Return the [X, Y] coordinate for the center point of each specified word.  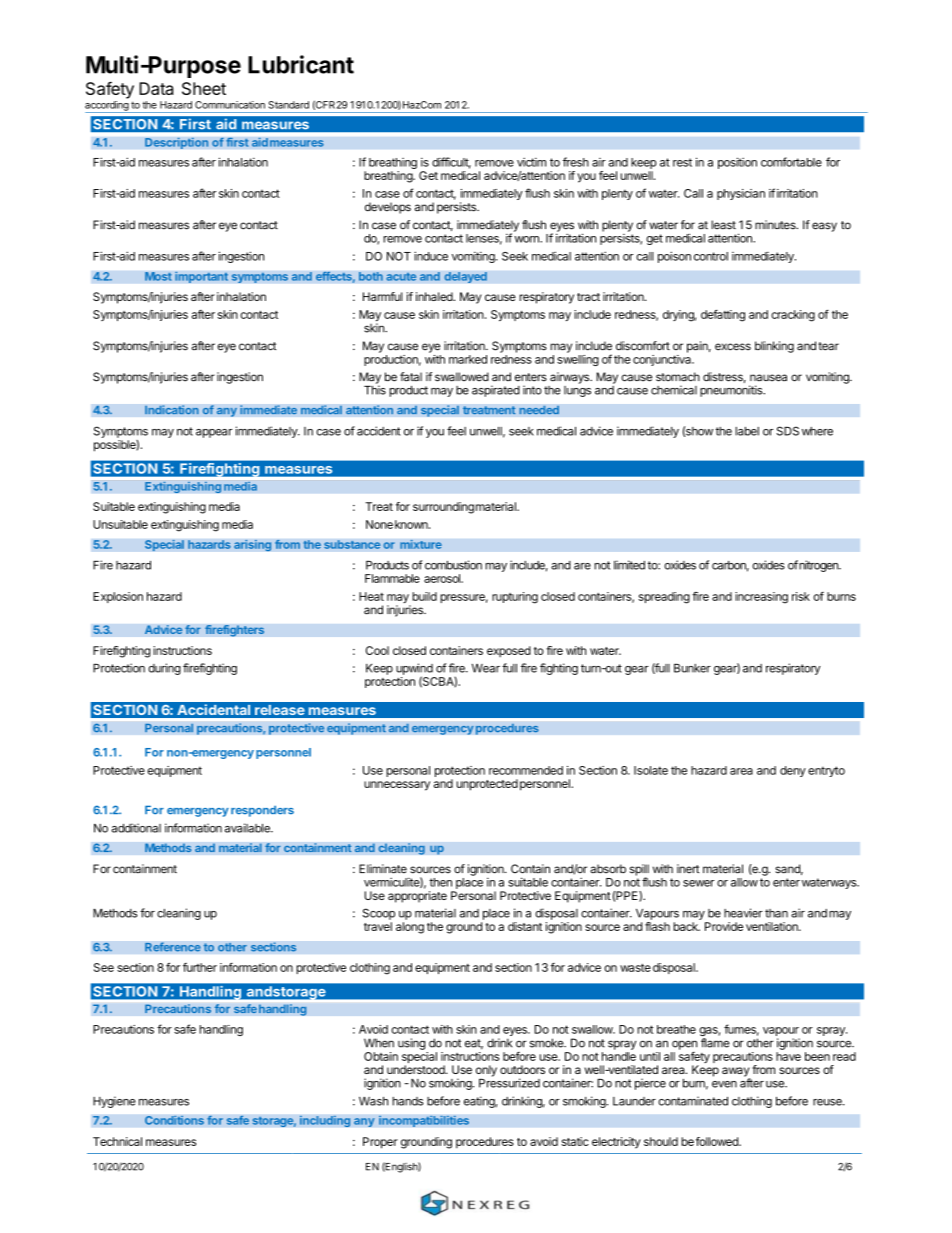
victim [531, 162]
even [724, 1084]
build [424, 596]
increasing [761, 598]
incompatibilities [424, 1121]
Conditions [174, 1120]
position [737, 163]
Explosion [118, 597]
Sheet [204, 88]
